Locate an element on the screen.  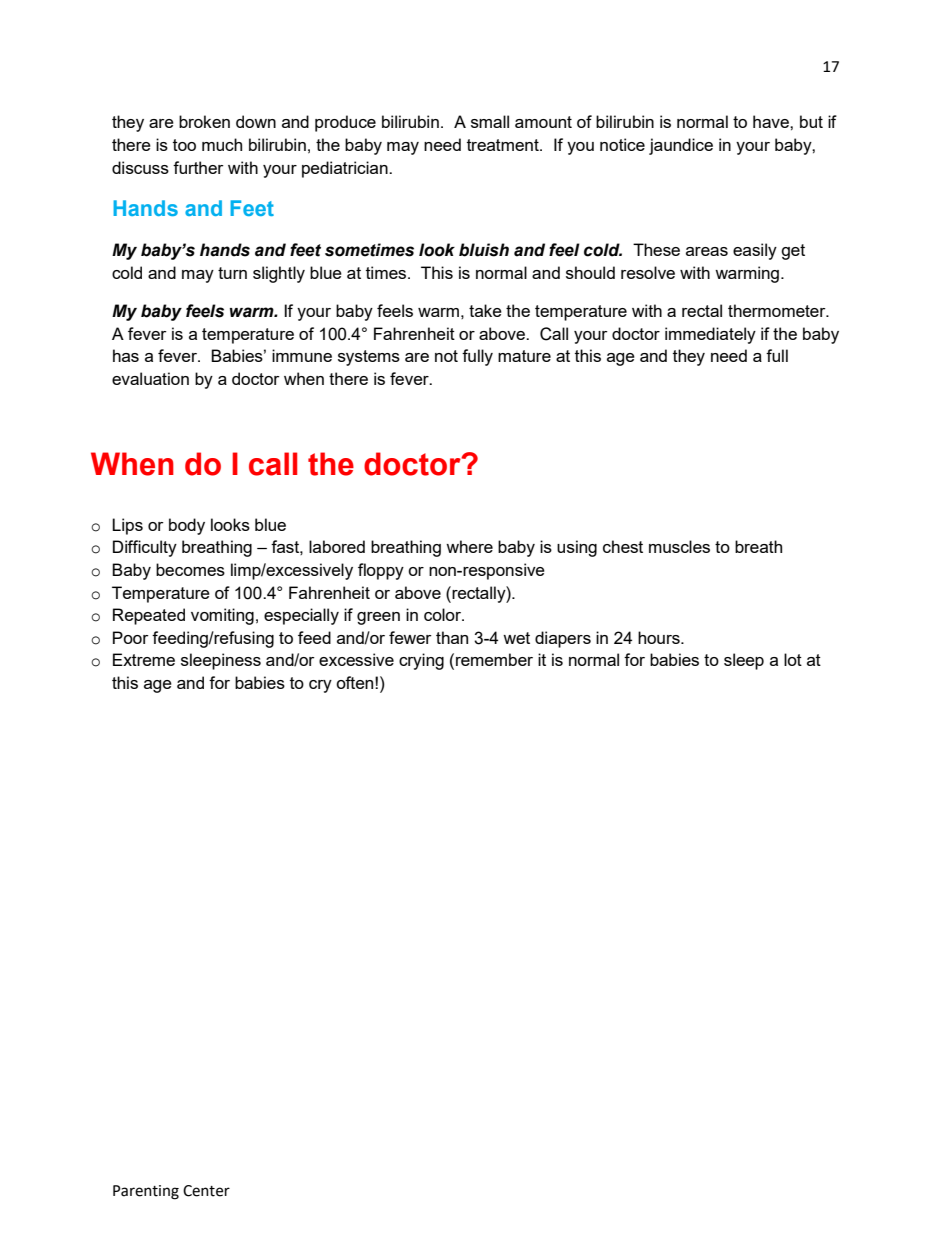
much is located at coordinates (222, 144).
